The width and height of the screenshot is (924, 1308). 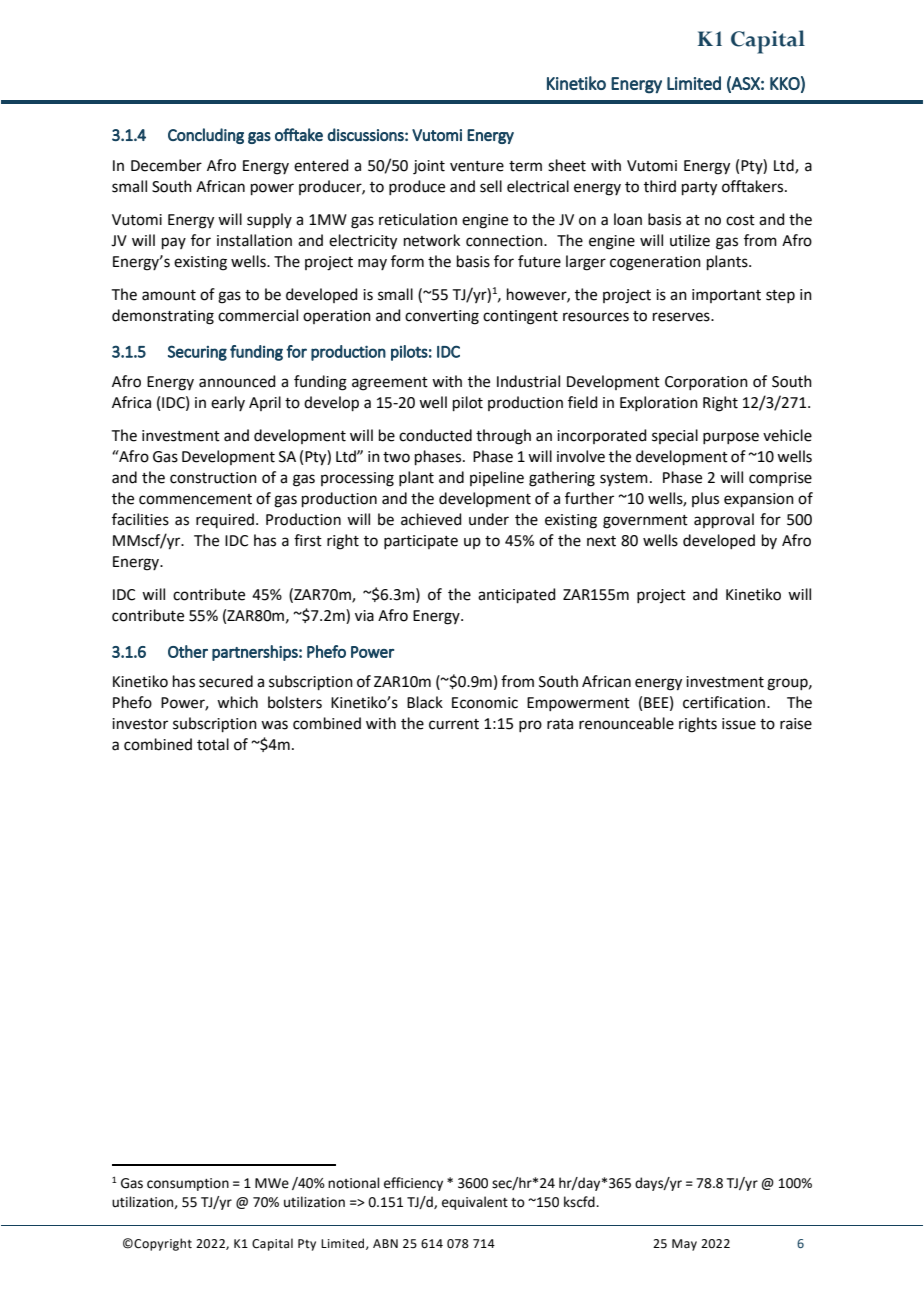 What do you see at coordinates (228, 403) in the screenshot?
I see `early` at bounding box center [228, 403].
